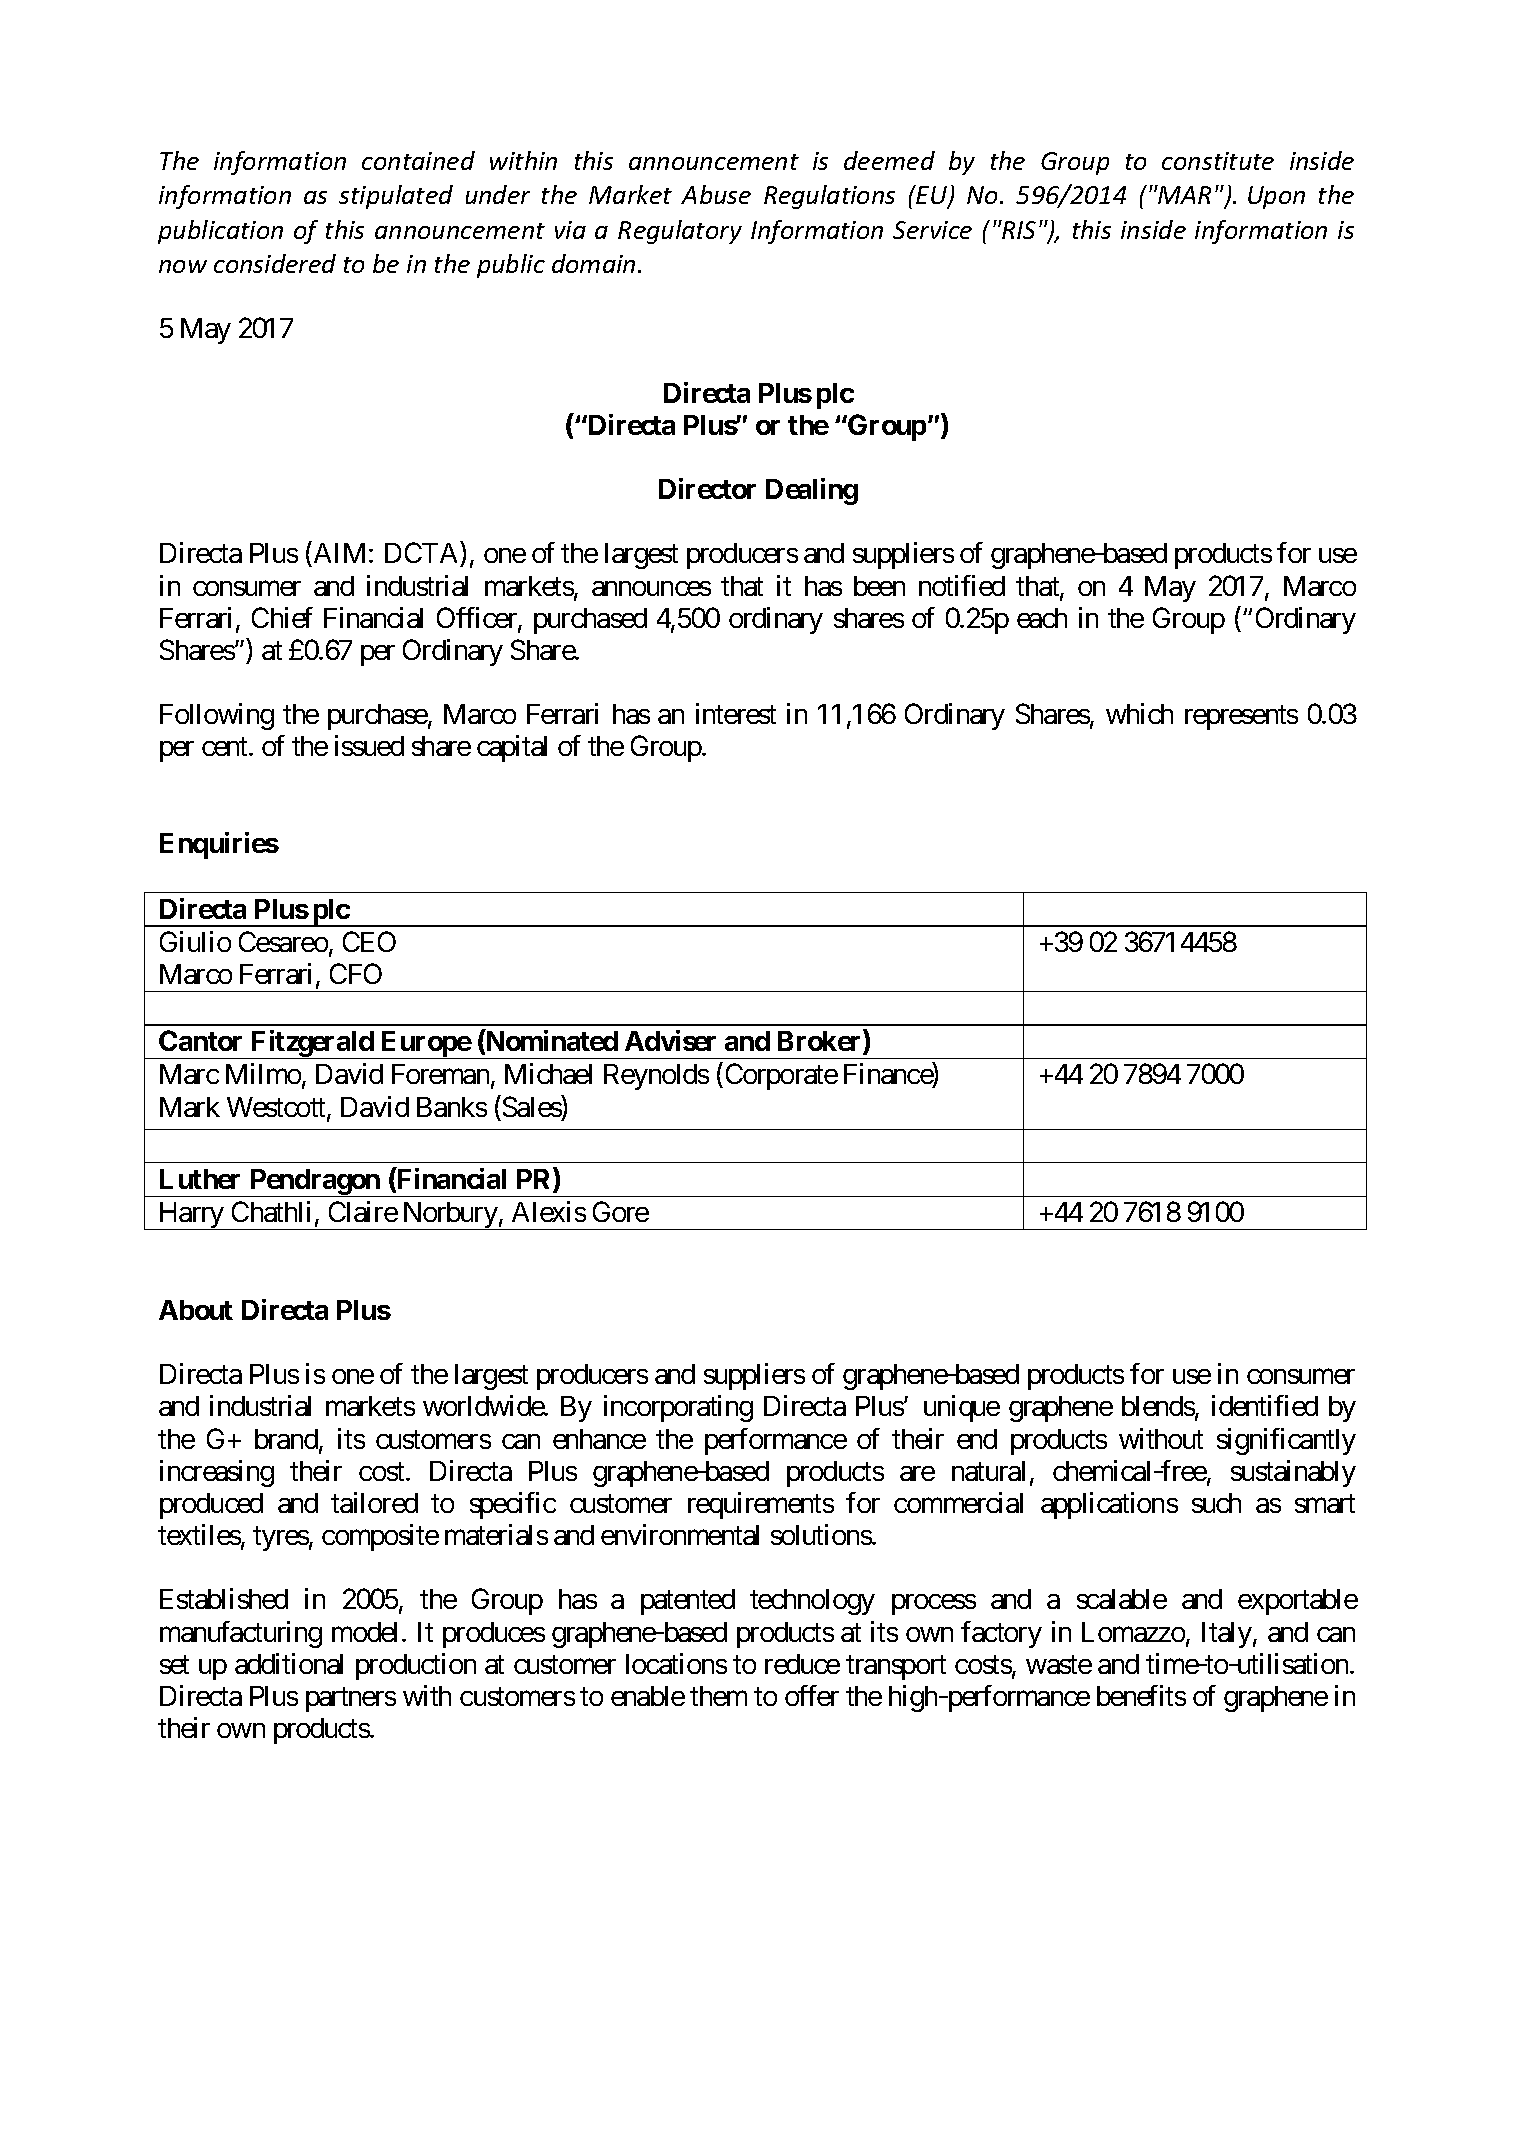  Describe the element at coordinates (1218, 161) in the screenshot. I see `constitute` at that location.
